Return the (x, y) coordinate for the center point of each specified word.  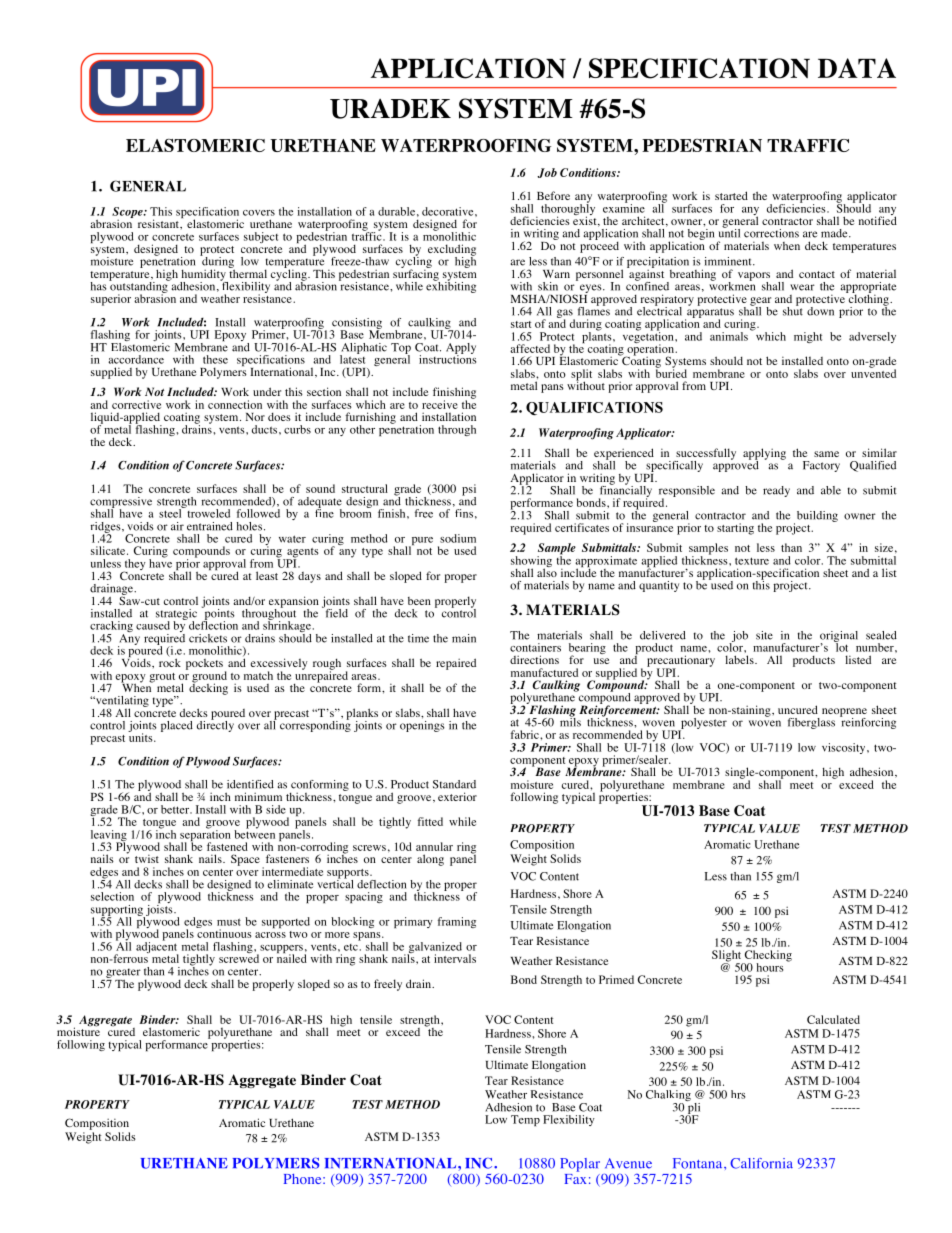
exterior (457, 796)
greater (122, 974)
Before (553, 195)
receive (440, 404)
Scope (128, 214)
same (826, 454)
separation (205, 836)
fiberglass (811, 723)
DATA (857, 68)
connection (235, 404)
